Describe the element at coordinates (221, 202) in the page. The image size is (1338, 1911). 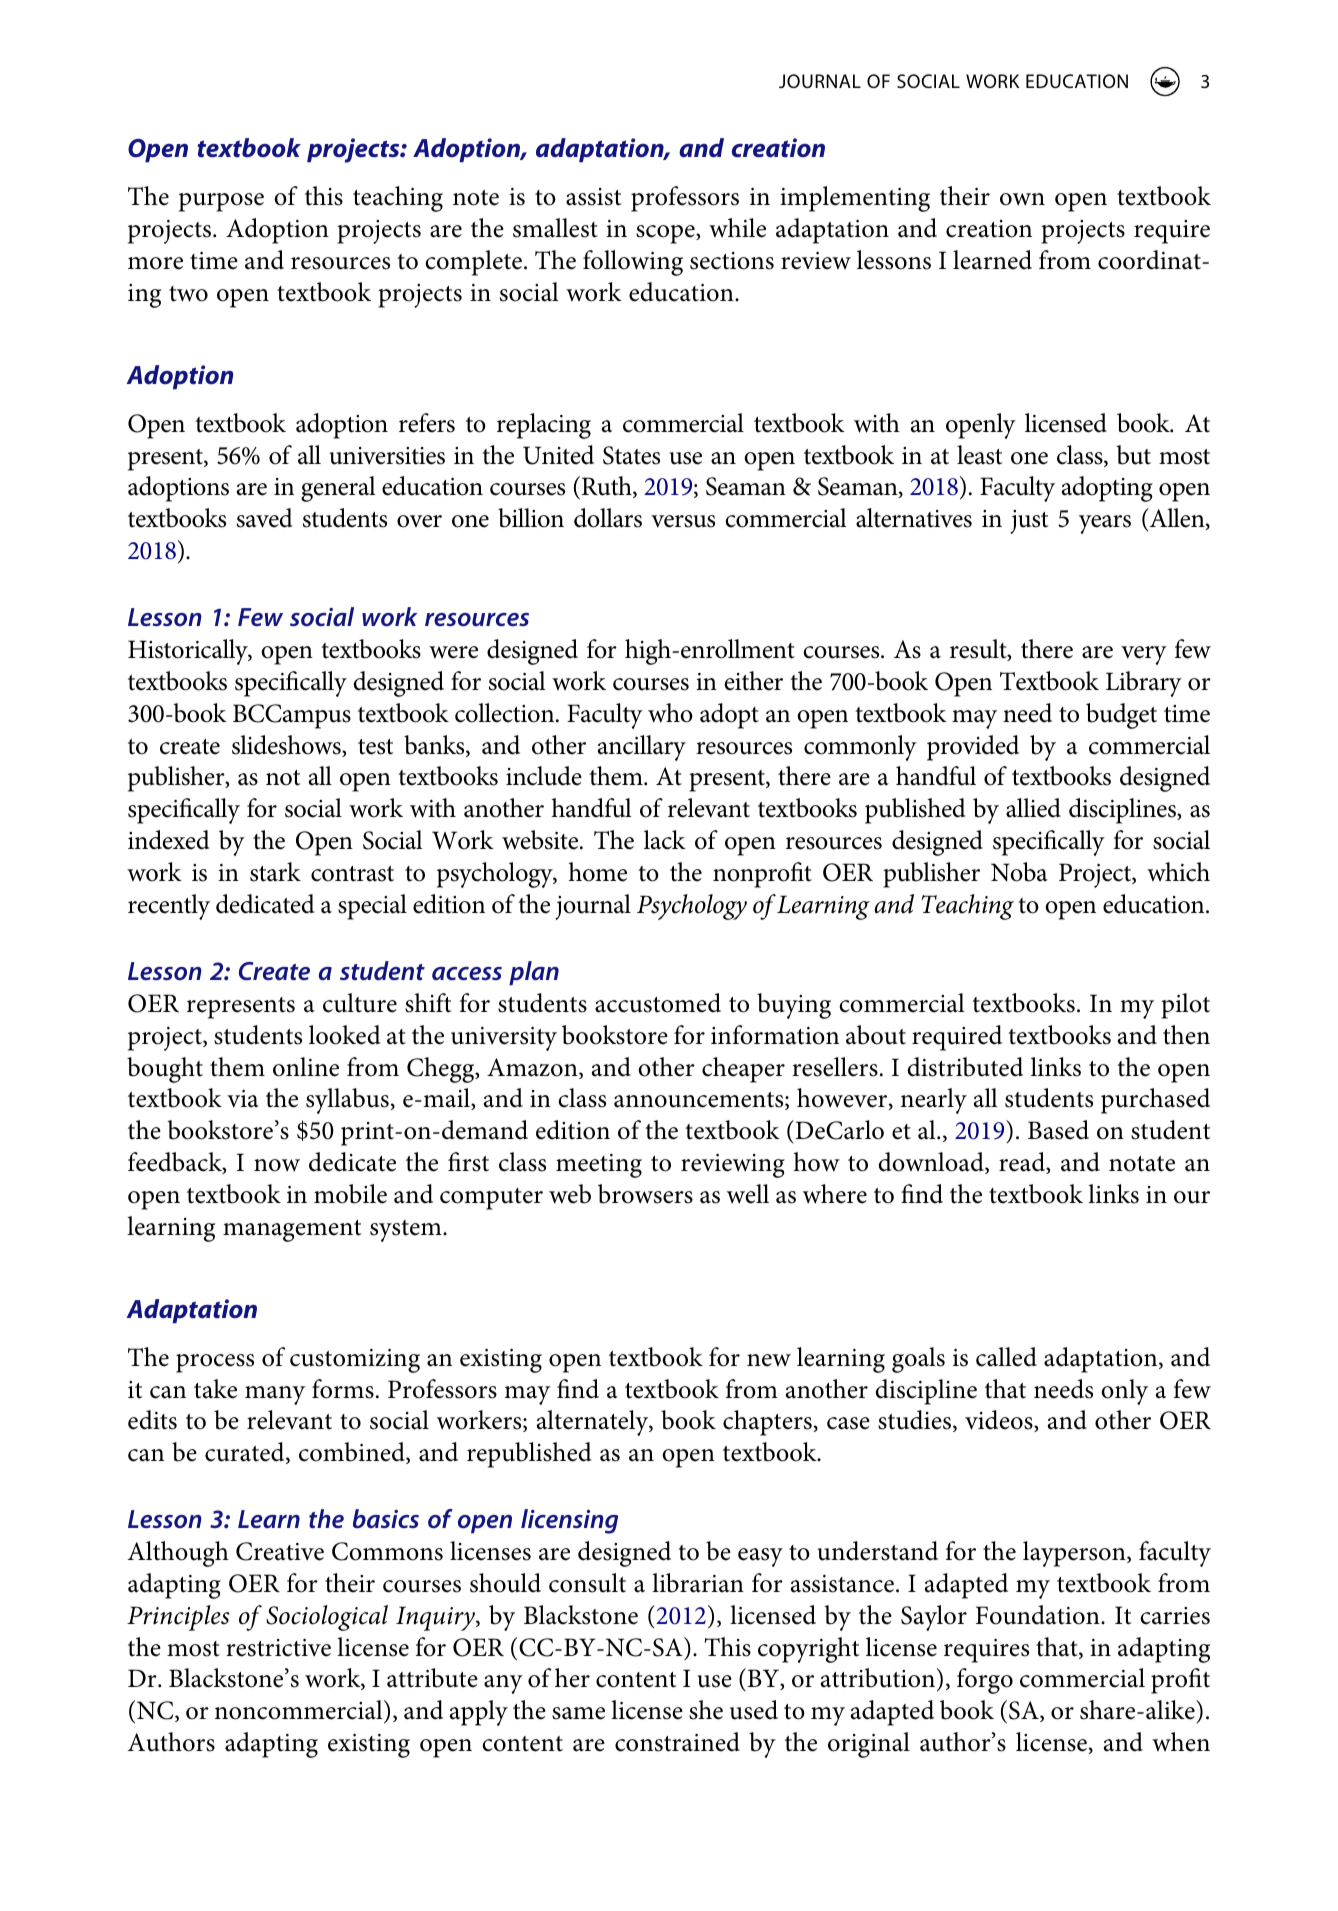
I see `purpose` at that location.
